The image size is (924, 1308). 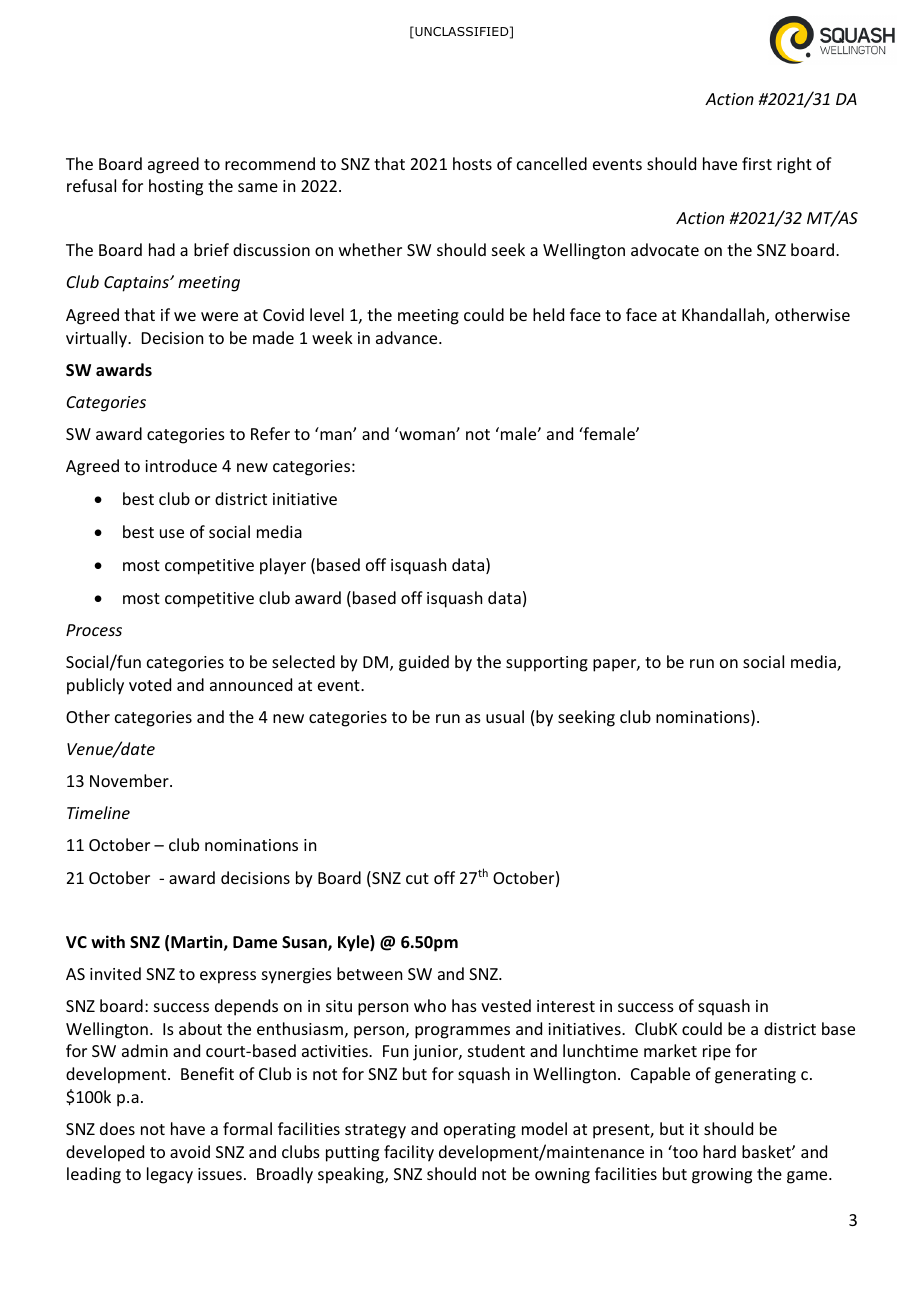 What do you see at coordinates (130, 780) in the page?
I see `November` at bounding box center [130, 780].
